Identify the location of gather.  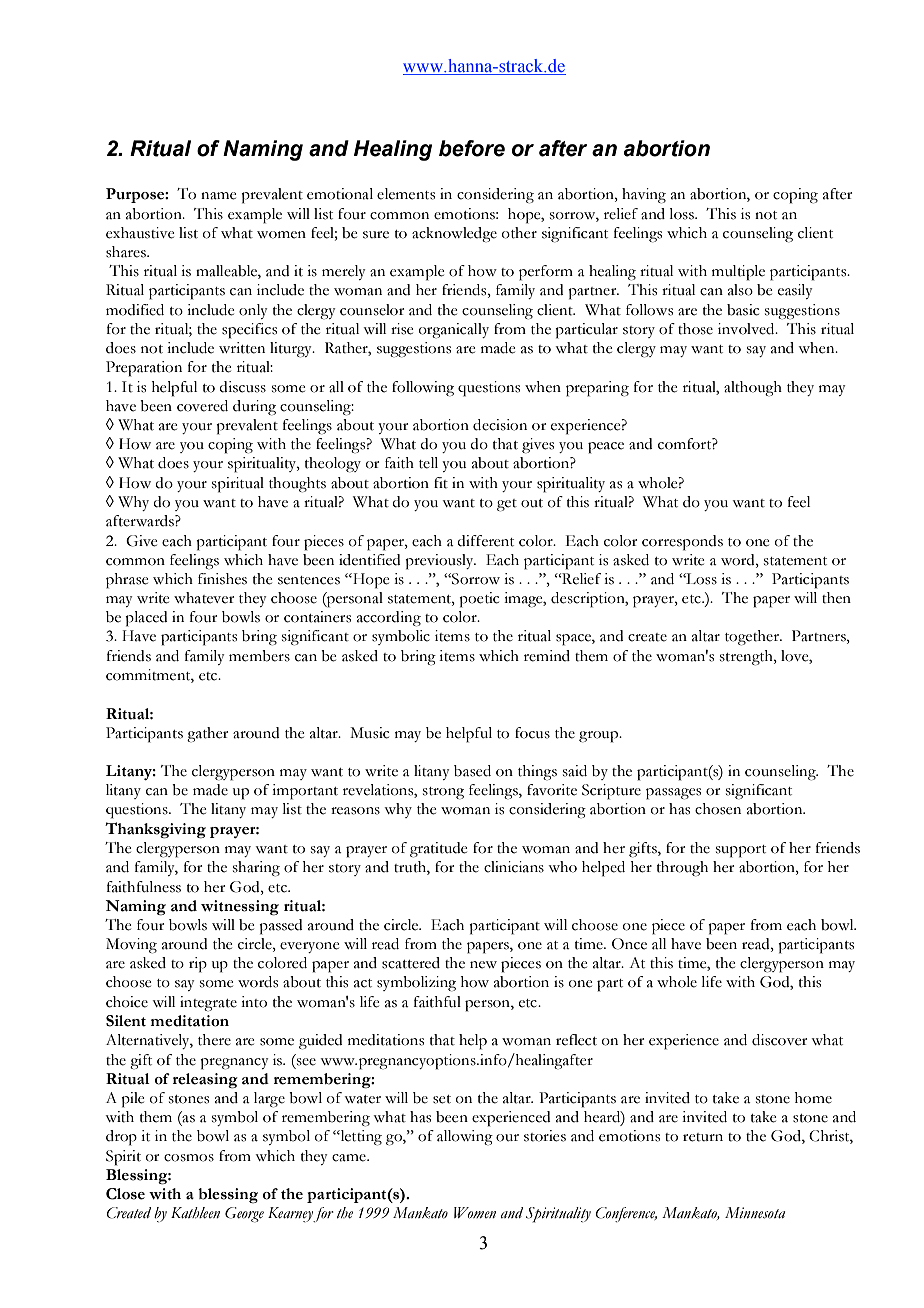
(207, 734).
